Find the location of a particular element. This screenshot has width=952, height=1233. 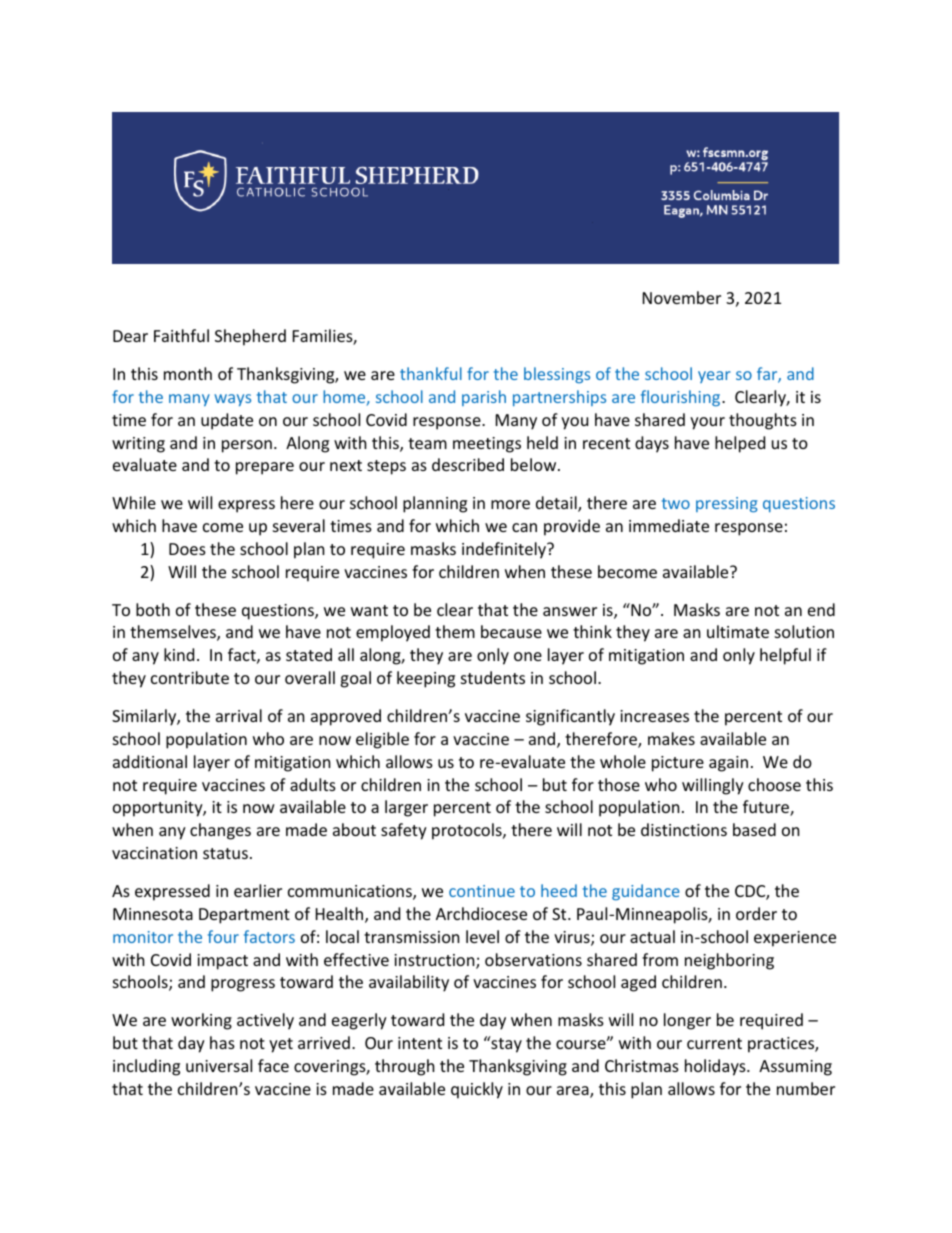

thankful is located at coordinates (431, 373).
